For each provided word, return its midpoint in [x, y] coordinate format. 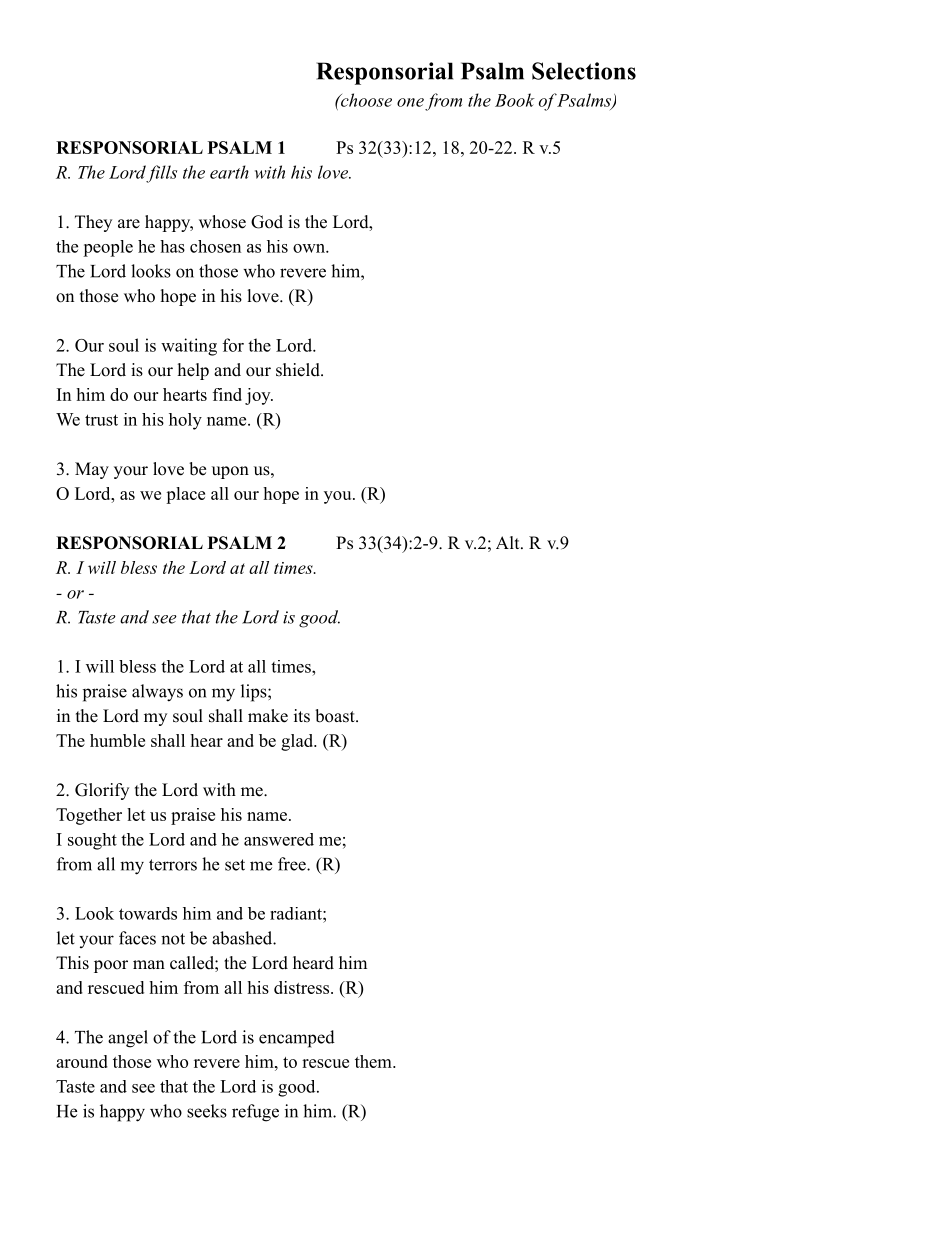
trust [101, 420]
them [374, 1061]
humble [117, 740]
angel [128, 1039]
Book [515, 100]
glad [298, 742]
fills [161, 174]
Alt [509, 542]
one [410, 102]
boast [336, 716]
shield [299, 370]
